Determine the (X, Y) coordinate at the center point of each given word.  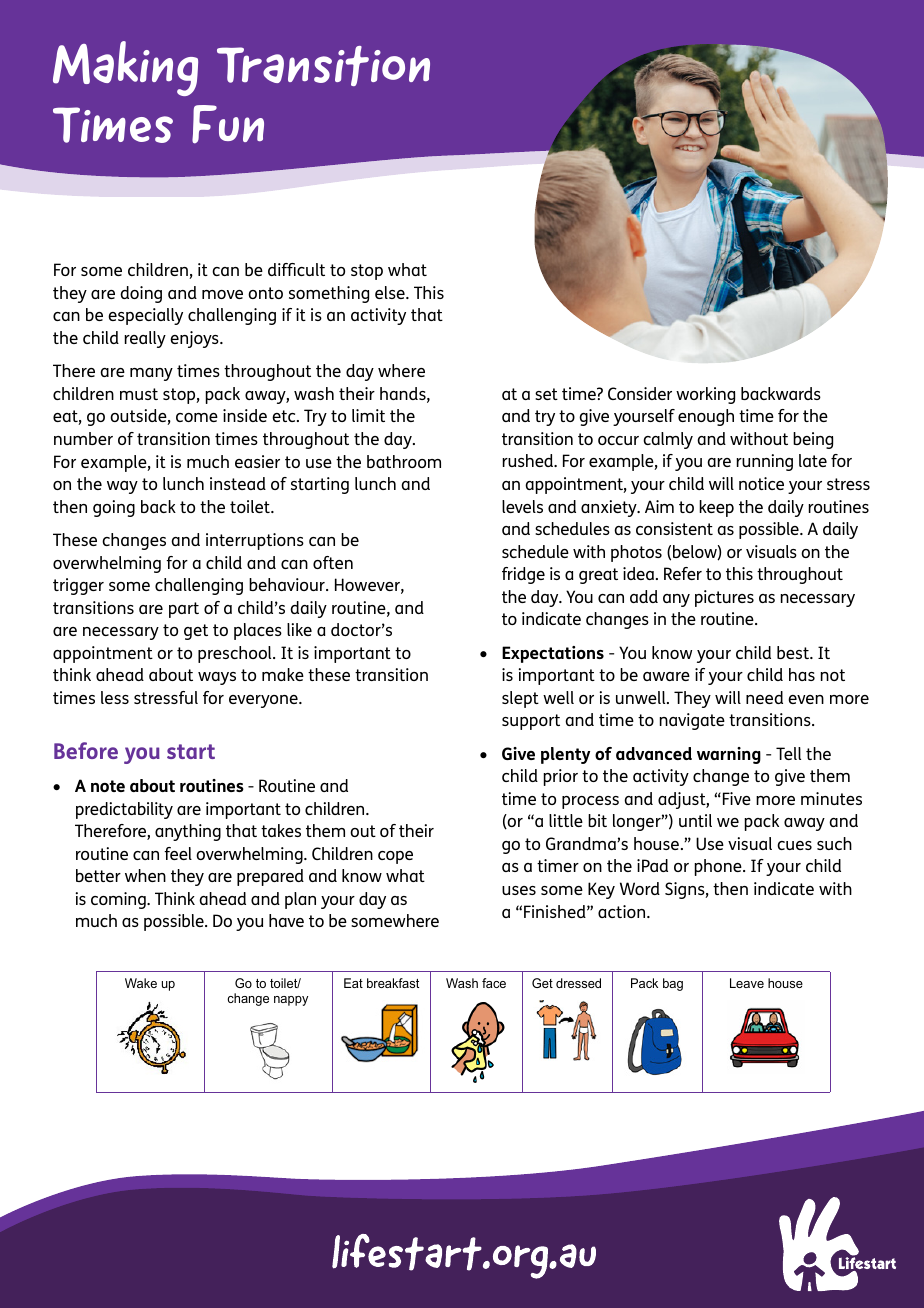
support (531, 722)
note (108, 786)
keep (716, 508)
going (114, 508)
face (494, 983)
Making (125, 68)
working (705, 395)
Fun (228, 124)
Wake (141, 983)
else (391, 292)
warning (729, 755)
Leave (747, 983)
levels (522, 506)
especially (145, 316)
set (546, 394)
